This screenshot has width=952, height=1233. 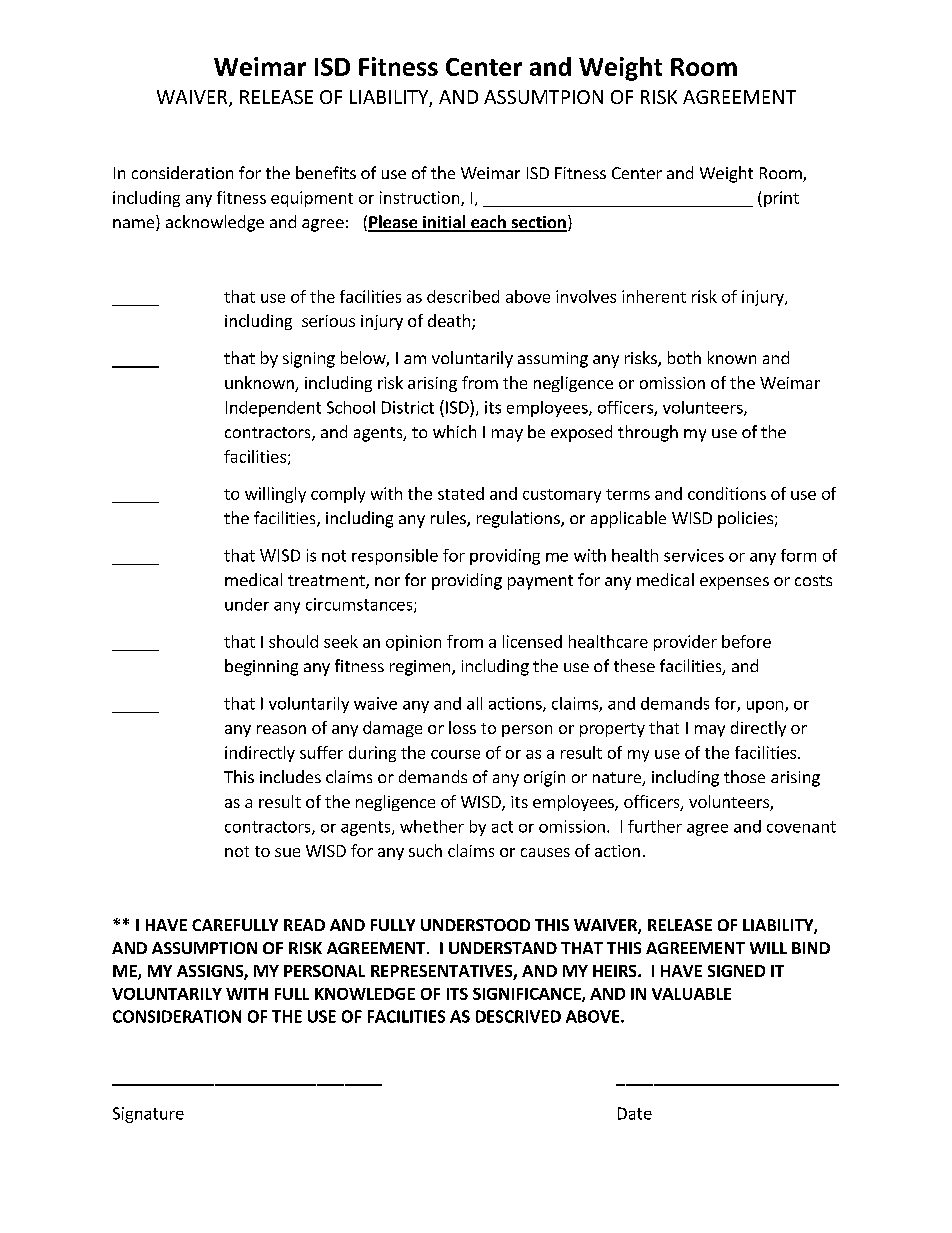 I want to click on ASSUMPTION, so click(x=204, y=948).
